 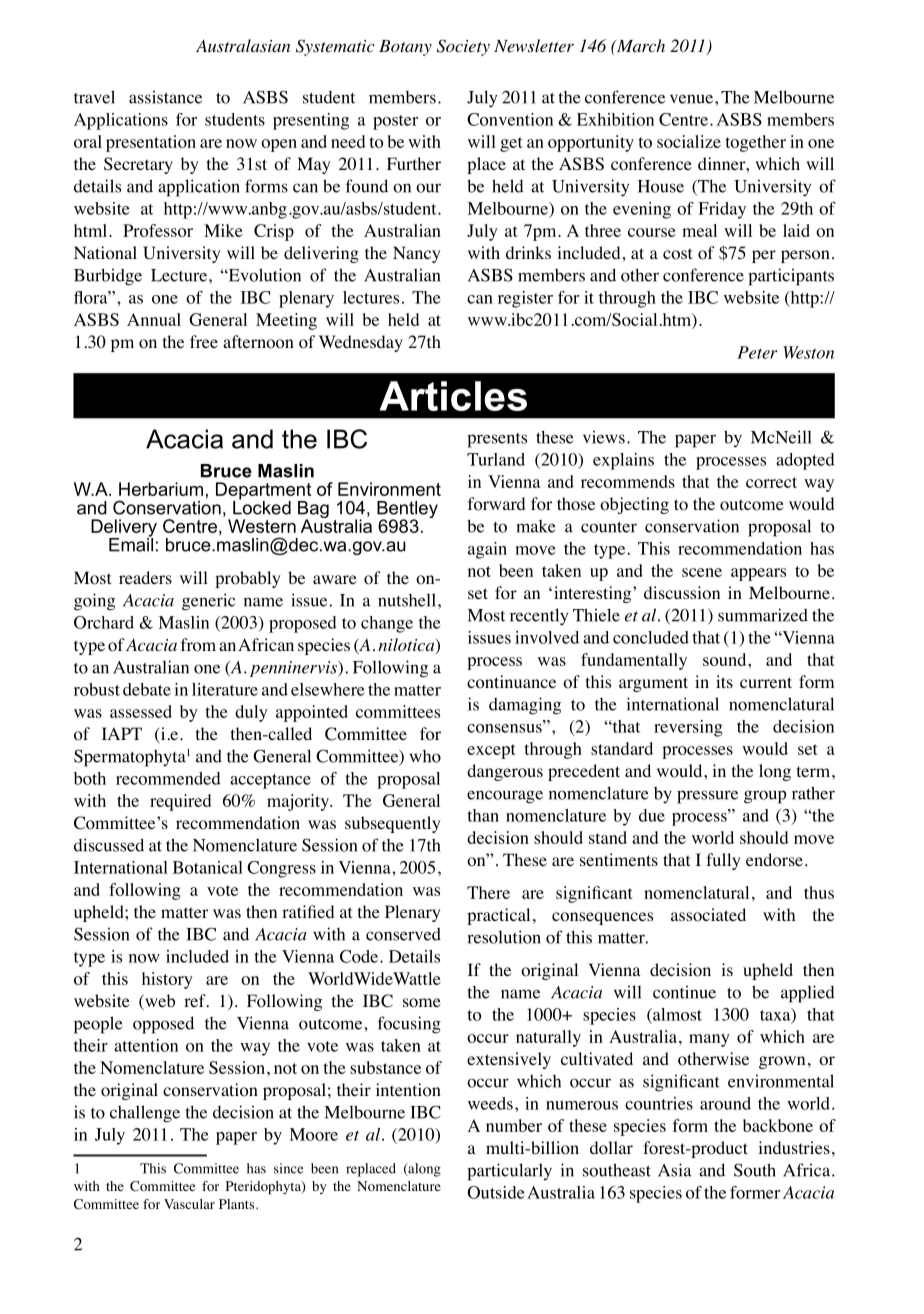 I want to click on industries, so click(x=794, y=1147).
